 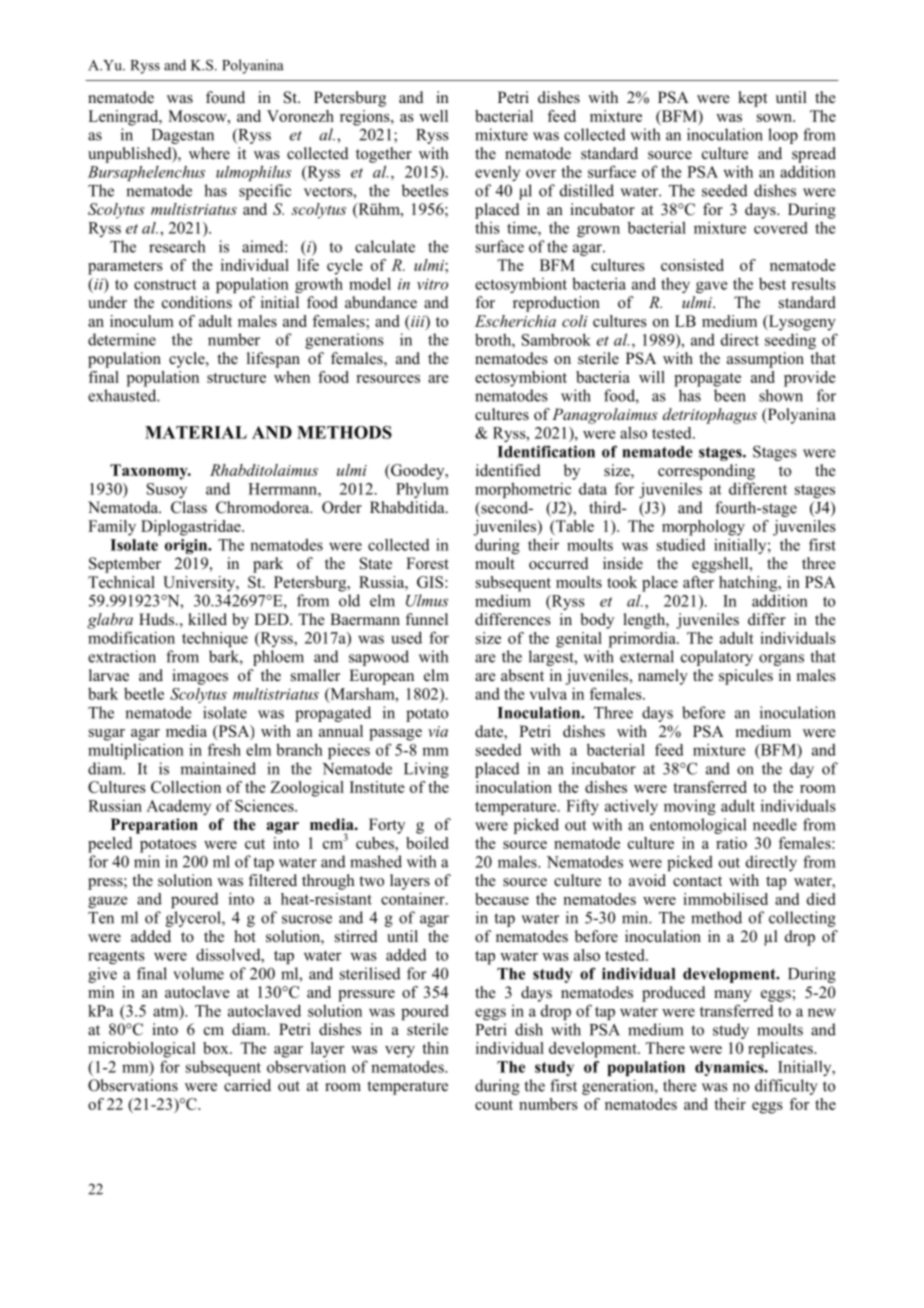 I want to click on Phylum, so click(x=422, y=490).
